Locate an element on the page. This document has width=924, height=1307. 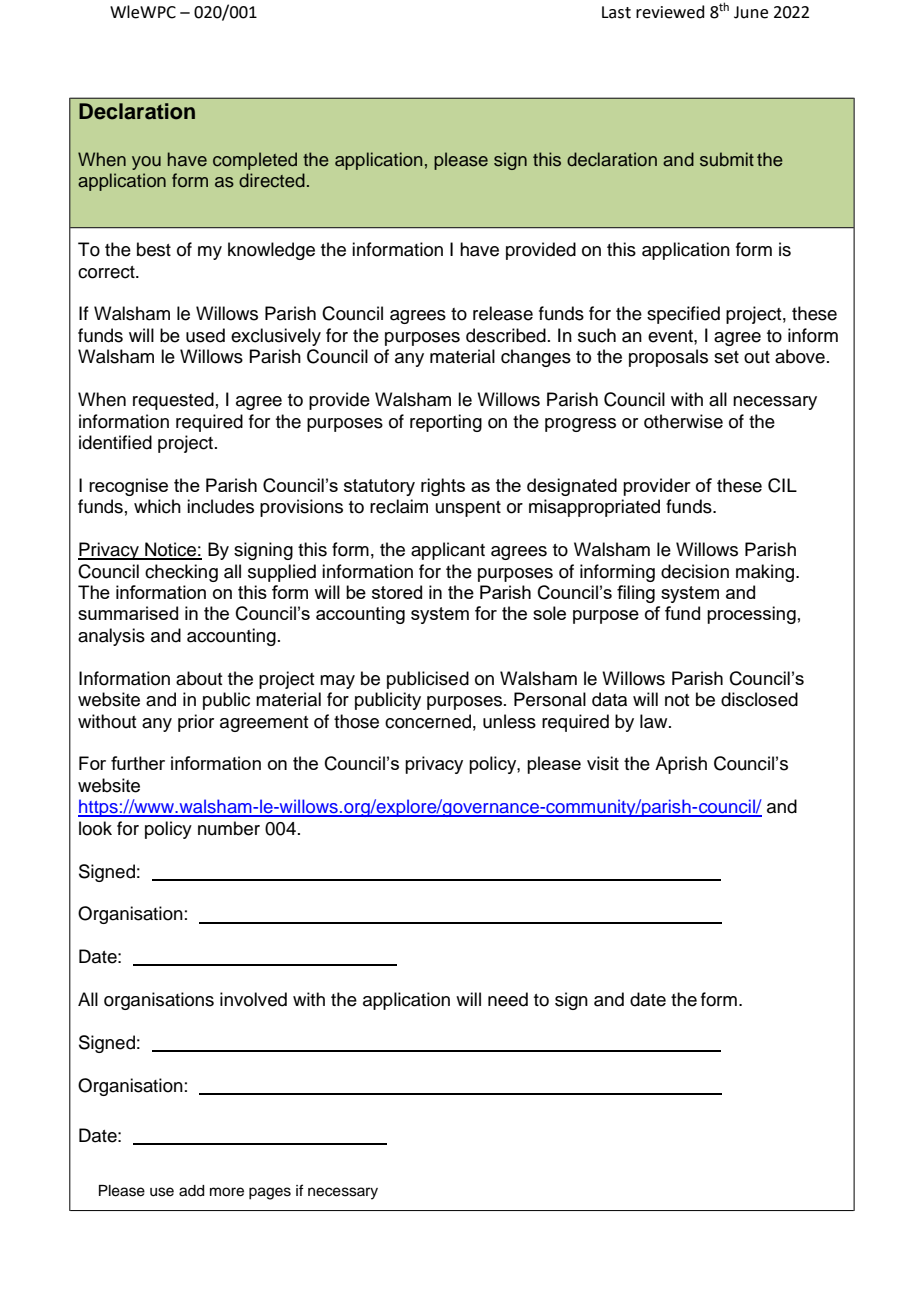
used is located at coordinates (205, 335).
